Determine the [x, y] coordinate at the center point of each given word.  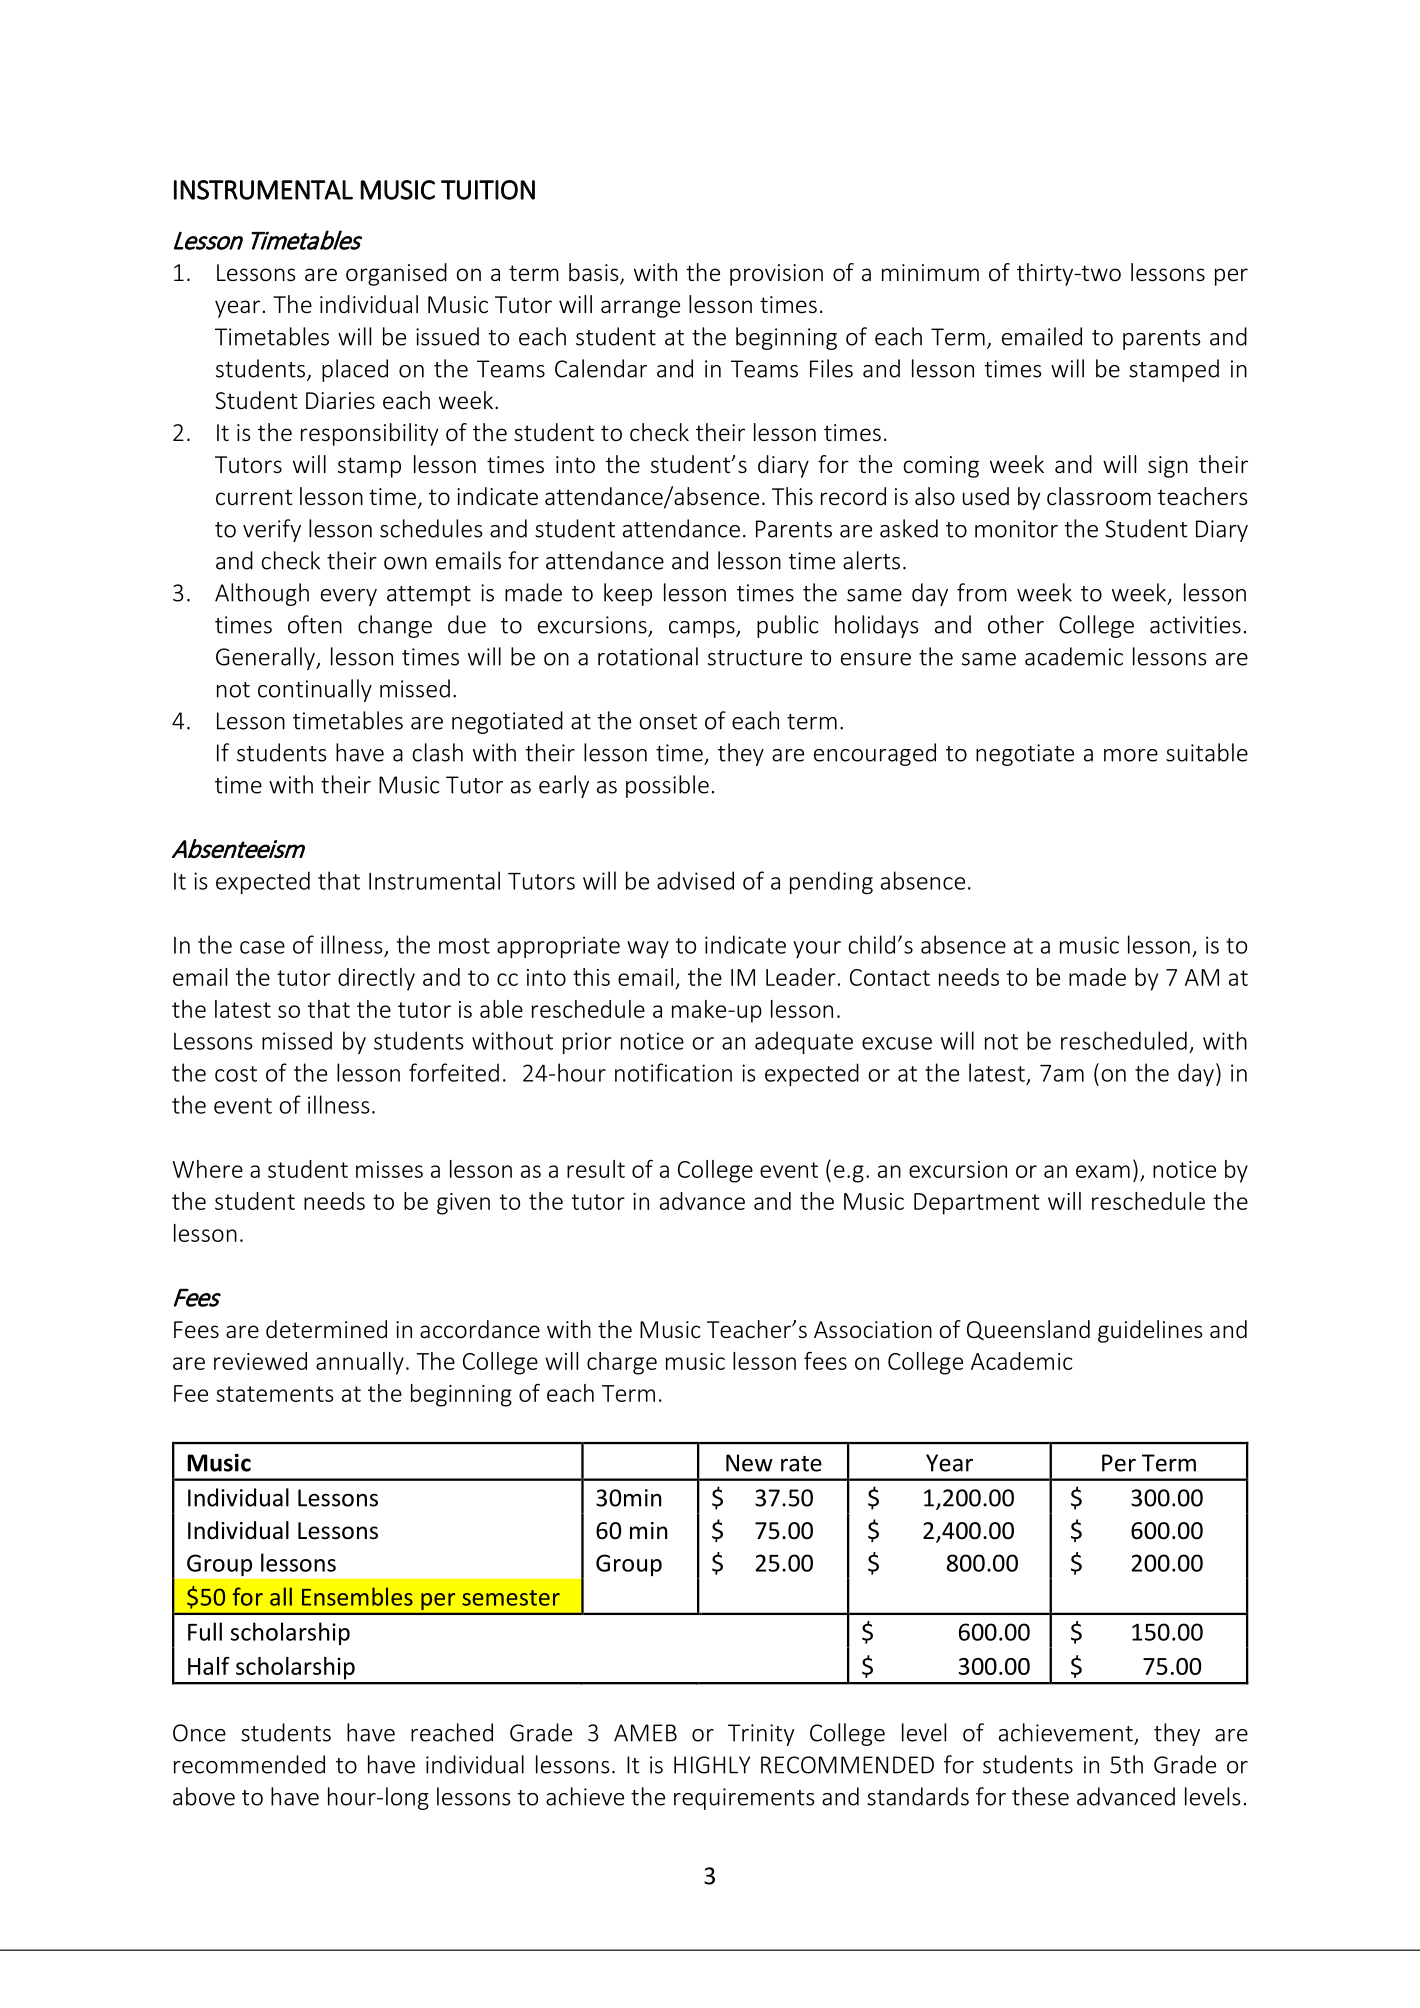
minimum [930, 272]
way [648, 949]
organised [396, 274]
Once [199, 1733]
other [1016, 624]
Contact [890, 977]
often [315, 624]
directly [376, 979]
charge [622, 1363]
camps [703, 629]
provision [776, 275]
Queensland [1028, 1330]
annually [360, 1363]
